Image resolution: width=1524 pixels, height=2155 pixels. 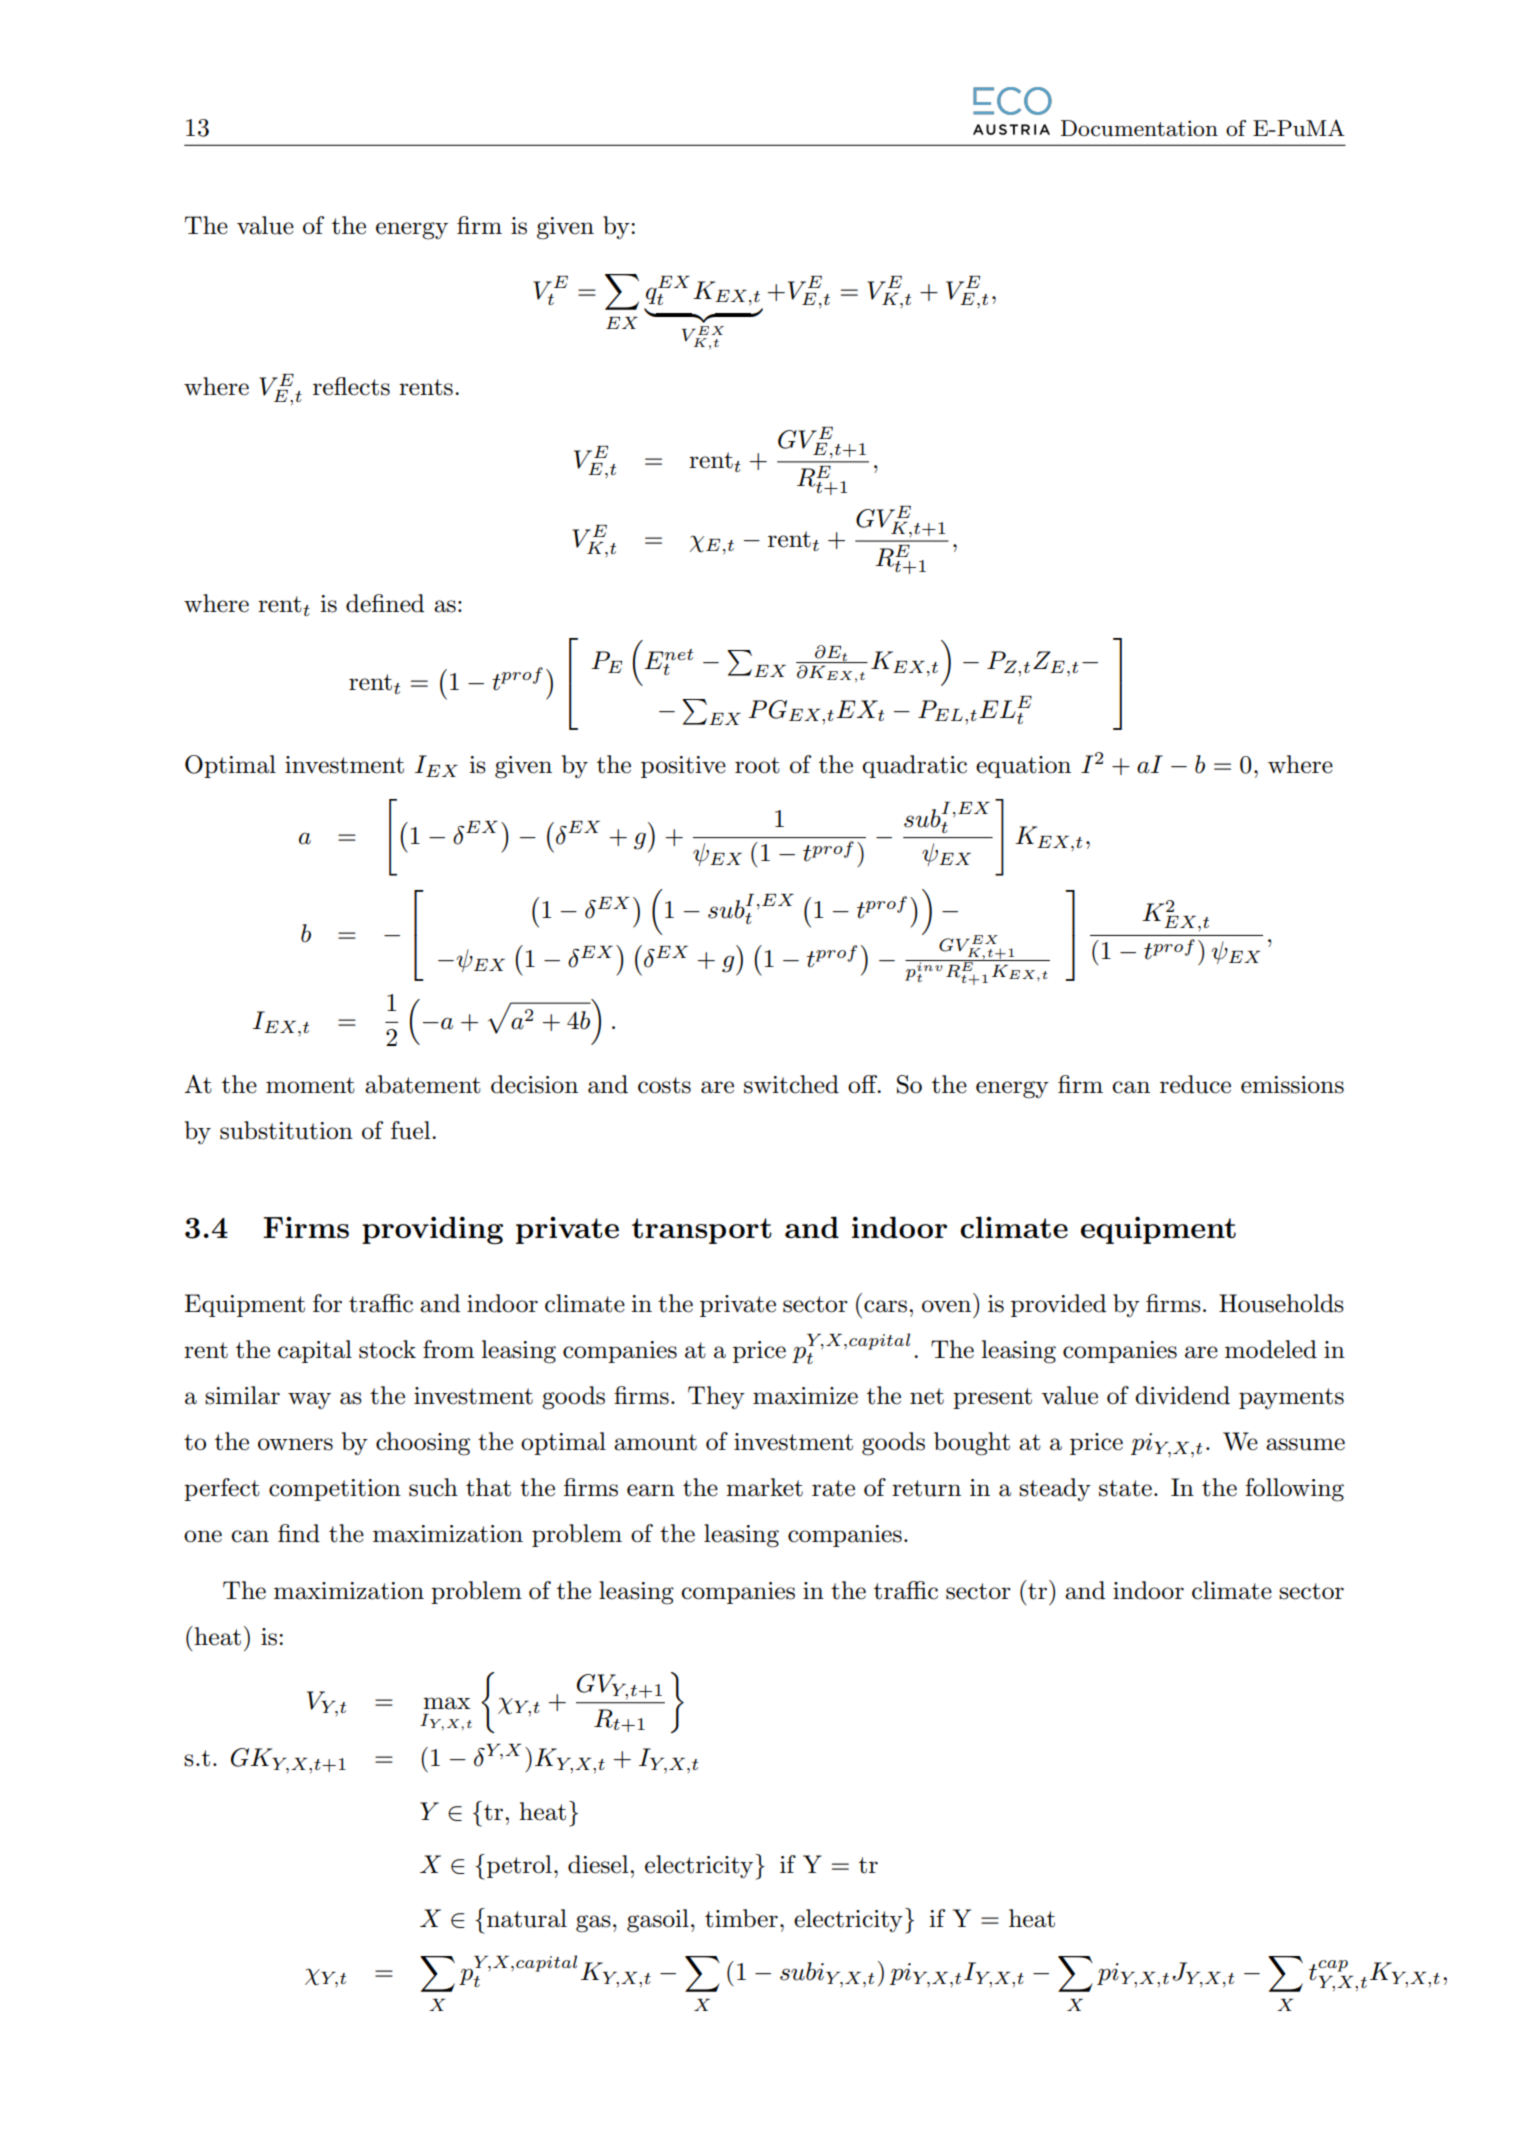 I want to click on equation, so click(x=1023, y=767).
